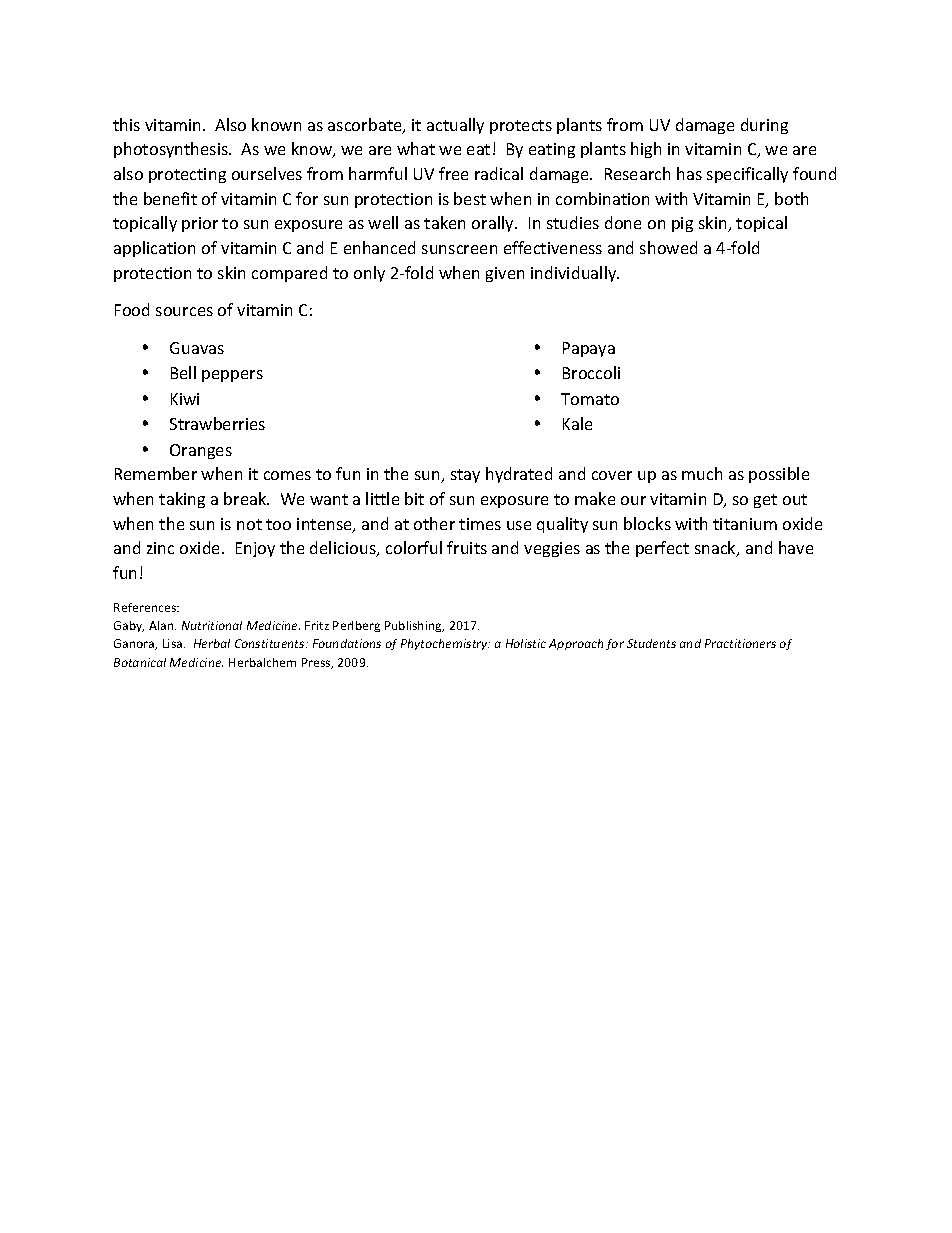  Describe the element at coordinates (505, 274) in the screenshot. I see `given` at that location.
